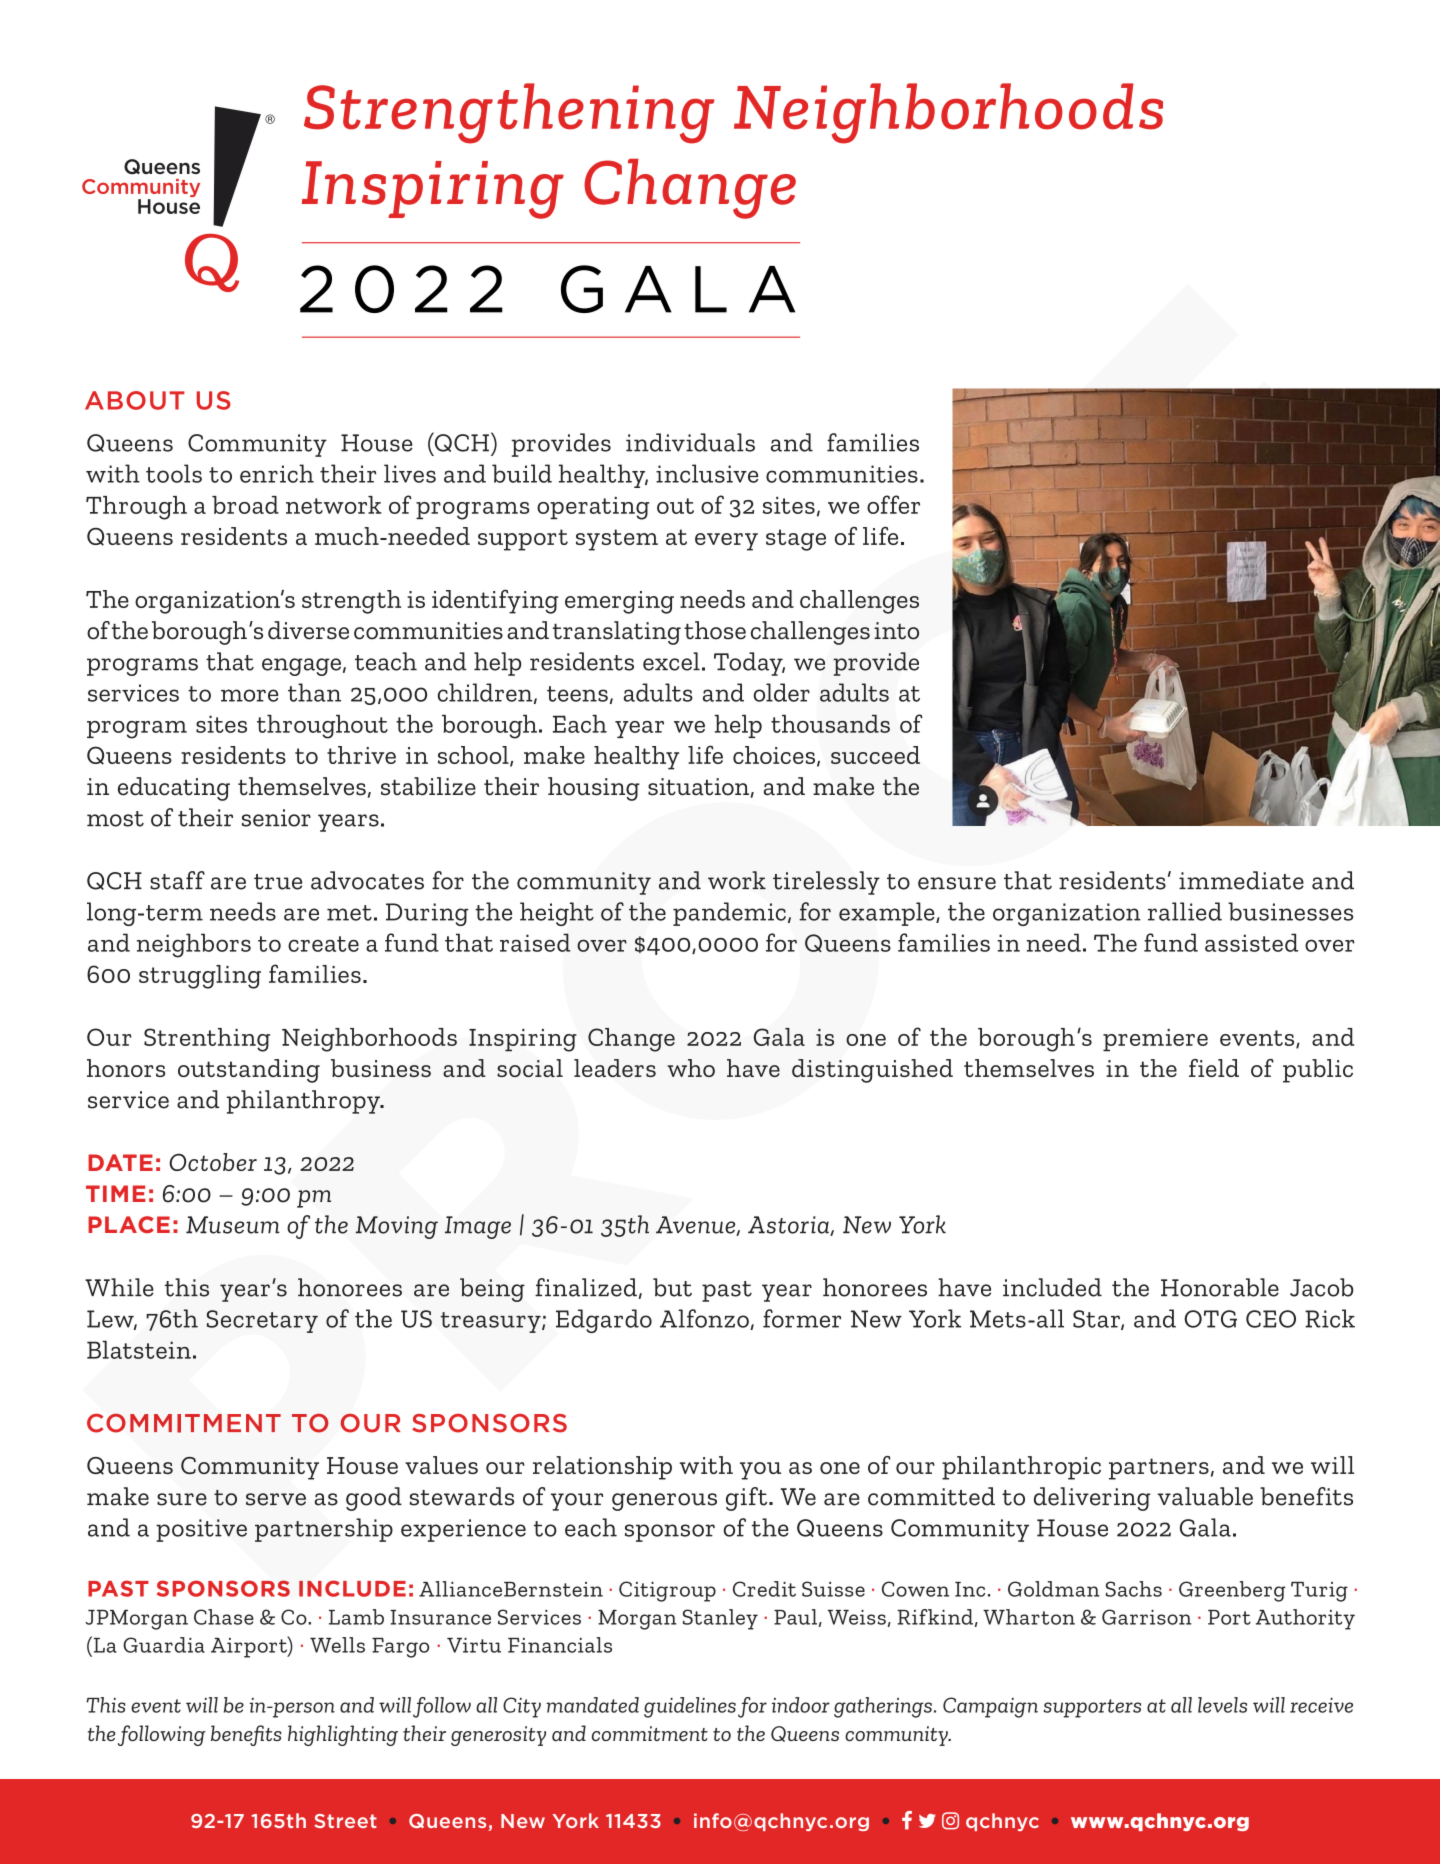 The image size is (1440, 1864). What do you see at coordinates (690, 442) in the screenshot?
I see `individuals` at bounding box center [690, 442].
